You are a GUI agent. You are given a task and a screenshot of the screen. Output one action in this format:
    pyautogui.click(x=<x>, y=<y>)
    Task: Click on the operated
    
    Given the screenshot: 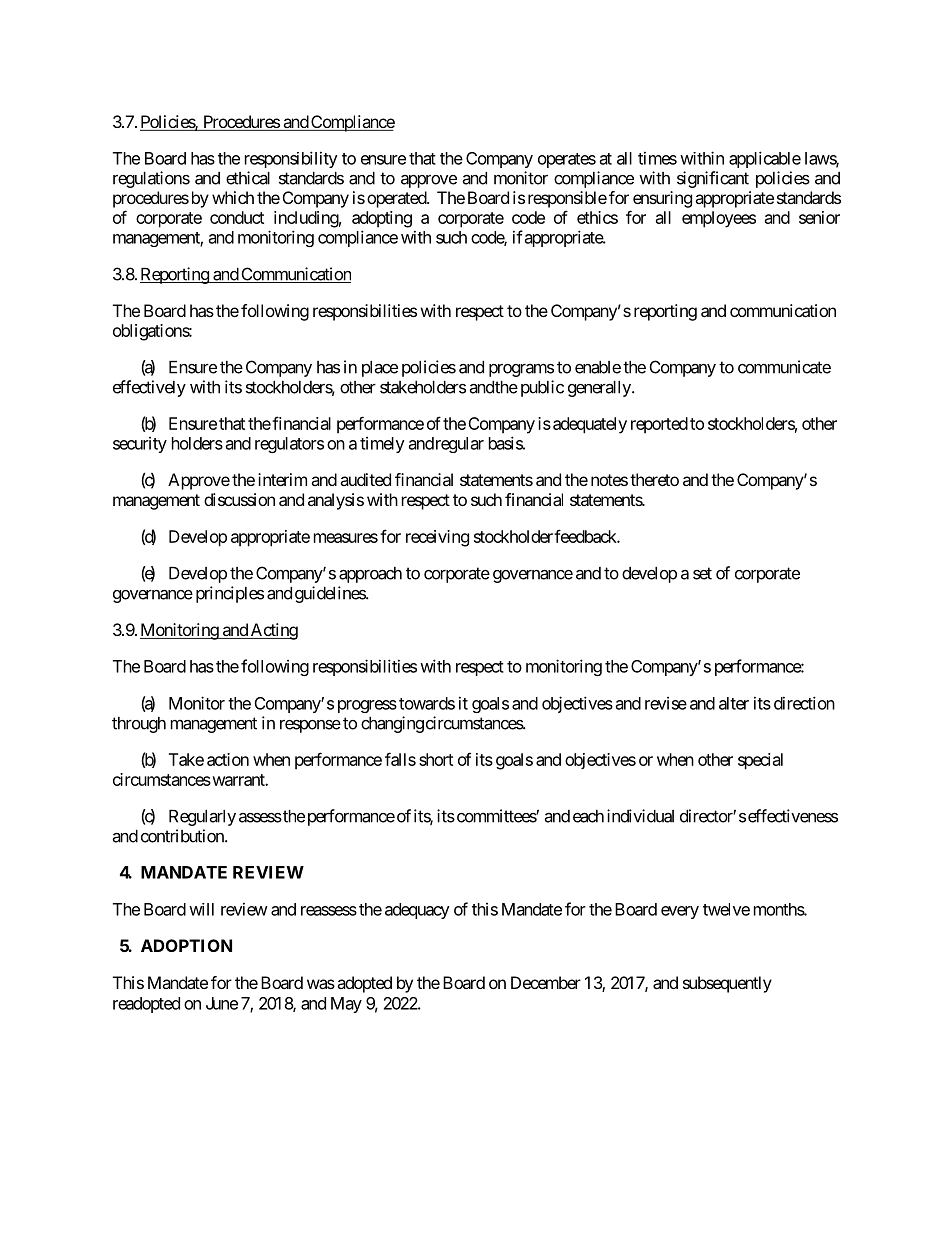 What is the action you would take?
    pyautogui.click(x=397, y=199)
